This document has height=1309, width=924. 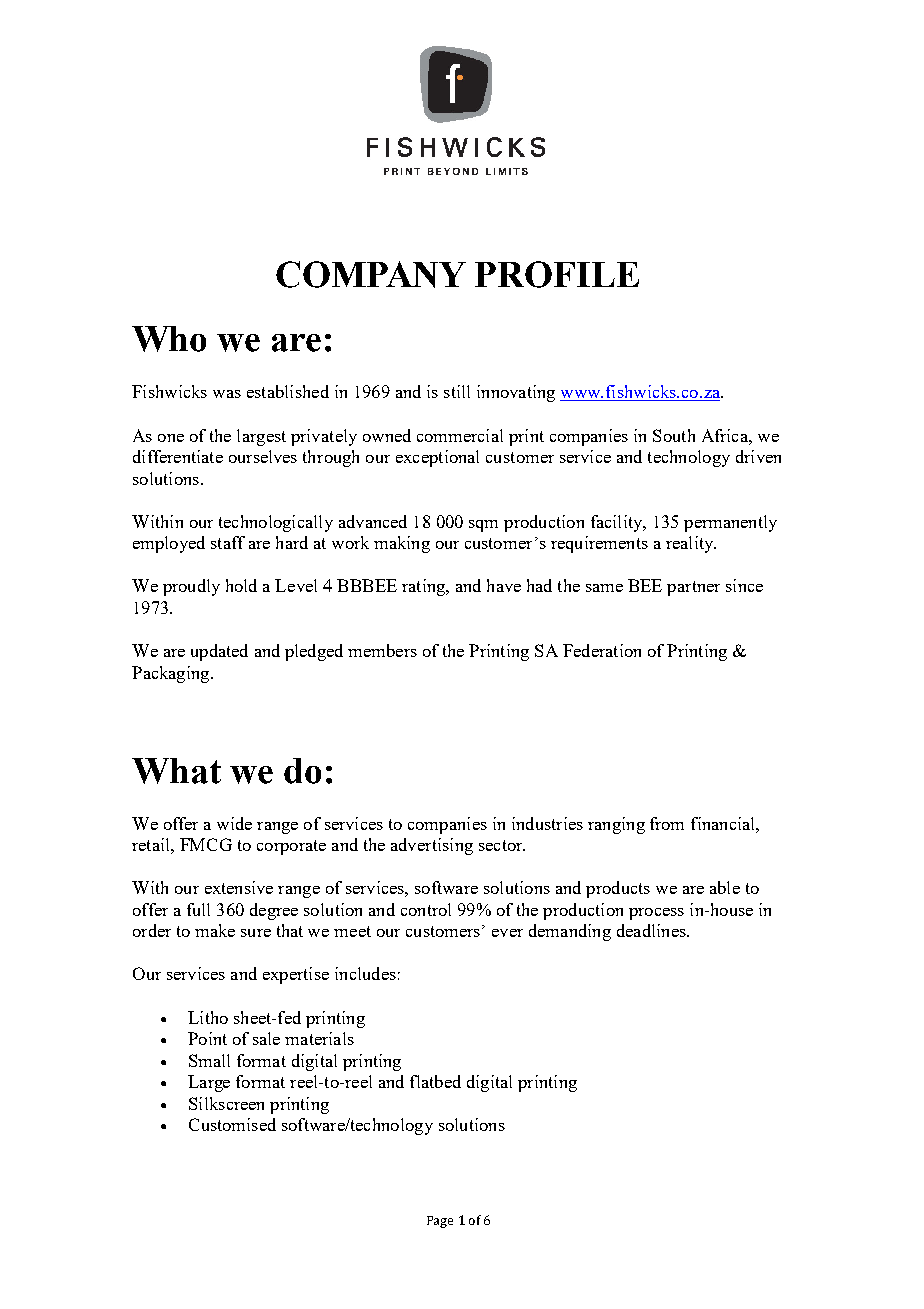 What do you see at coordinates (371, 274) in the document?
I see `COMPANY` at bounding box center [371, 274].
